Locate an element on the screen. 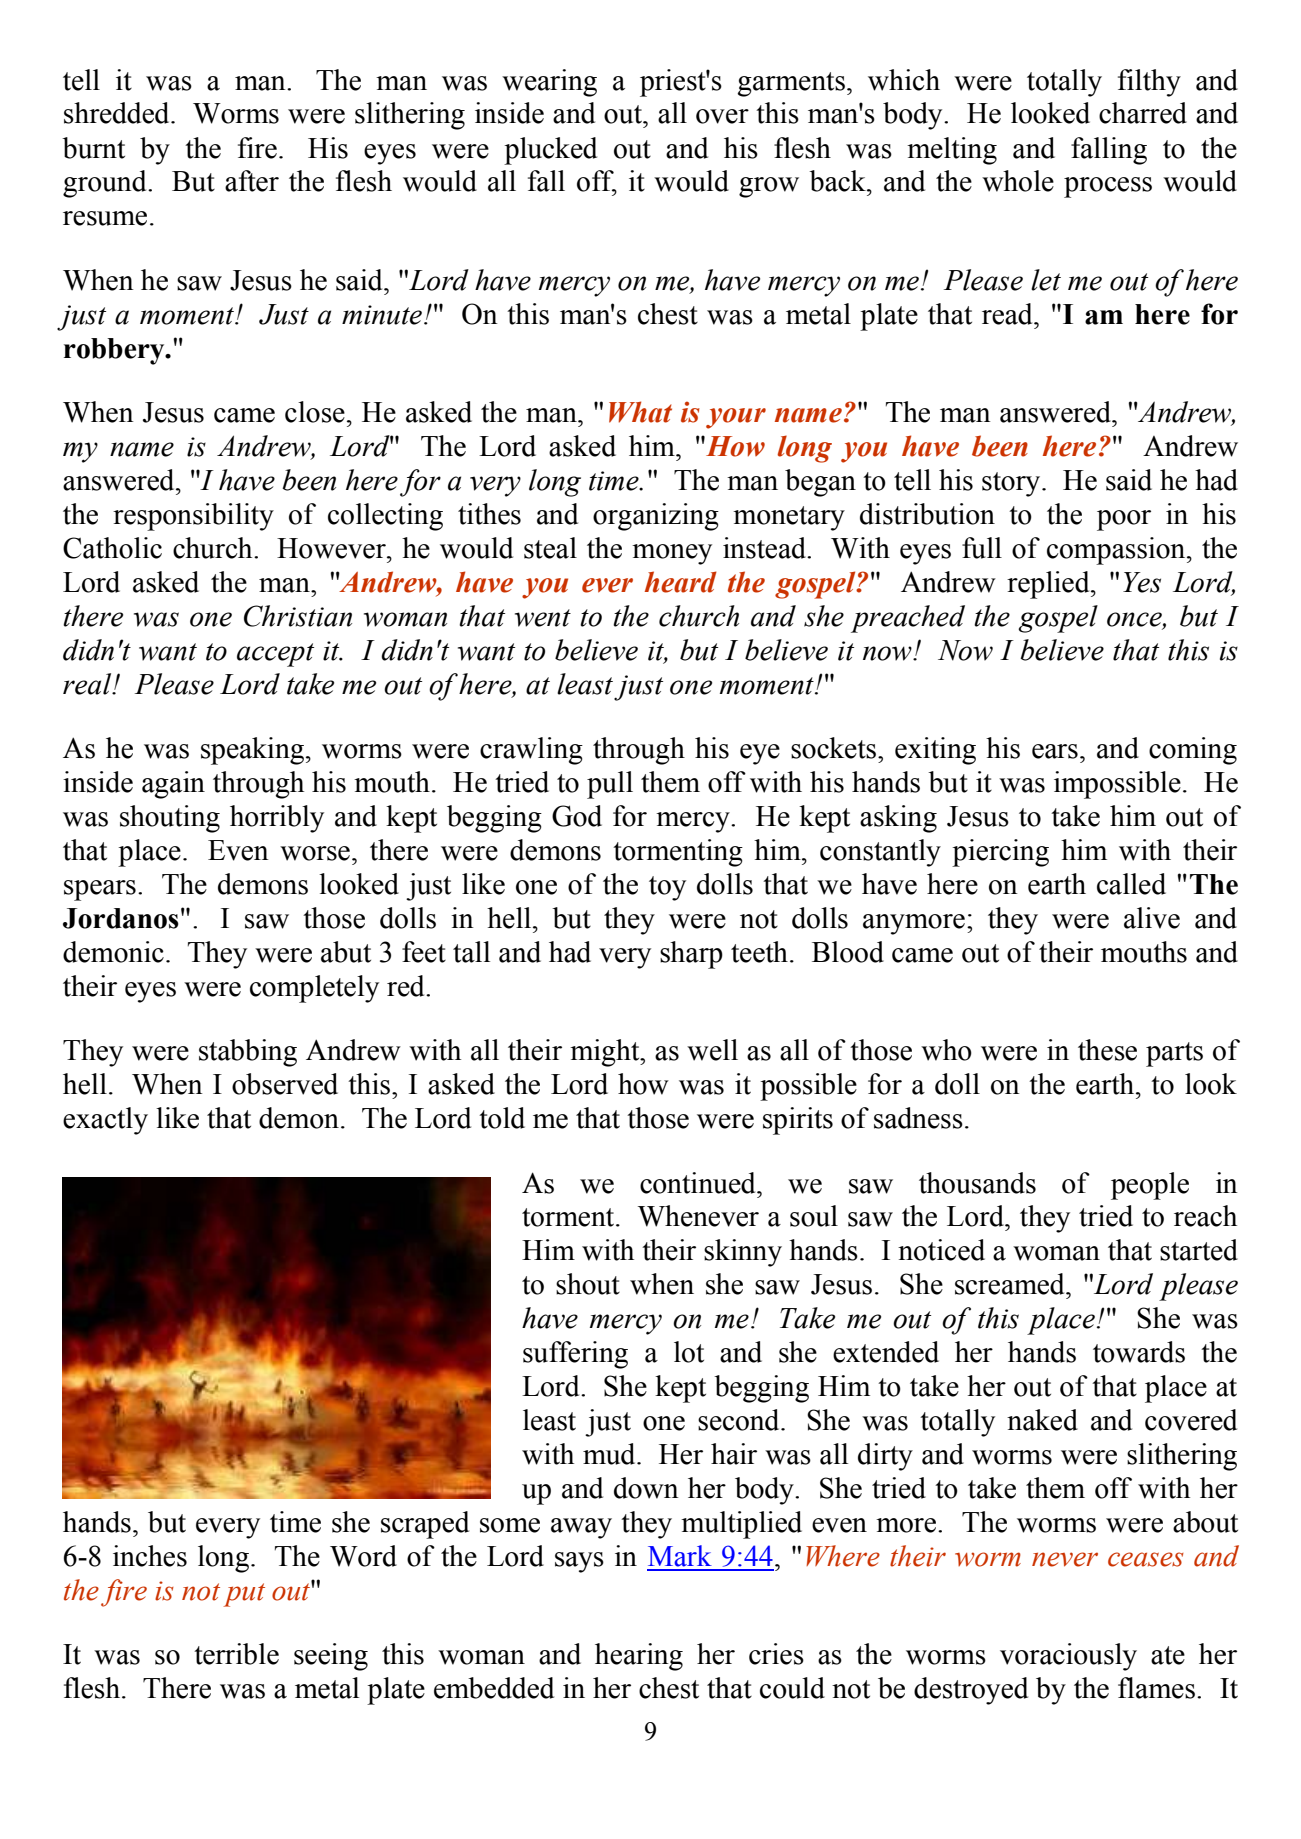 This screenshot has width=1301, height=1839. poor is located at coordinates (1124, 520).
